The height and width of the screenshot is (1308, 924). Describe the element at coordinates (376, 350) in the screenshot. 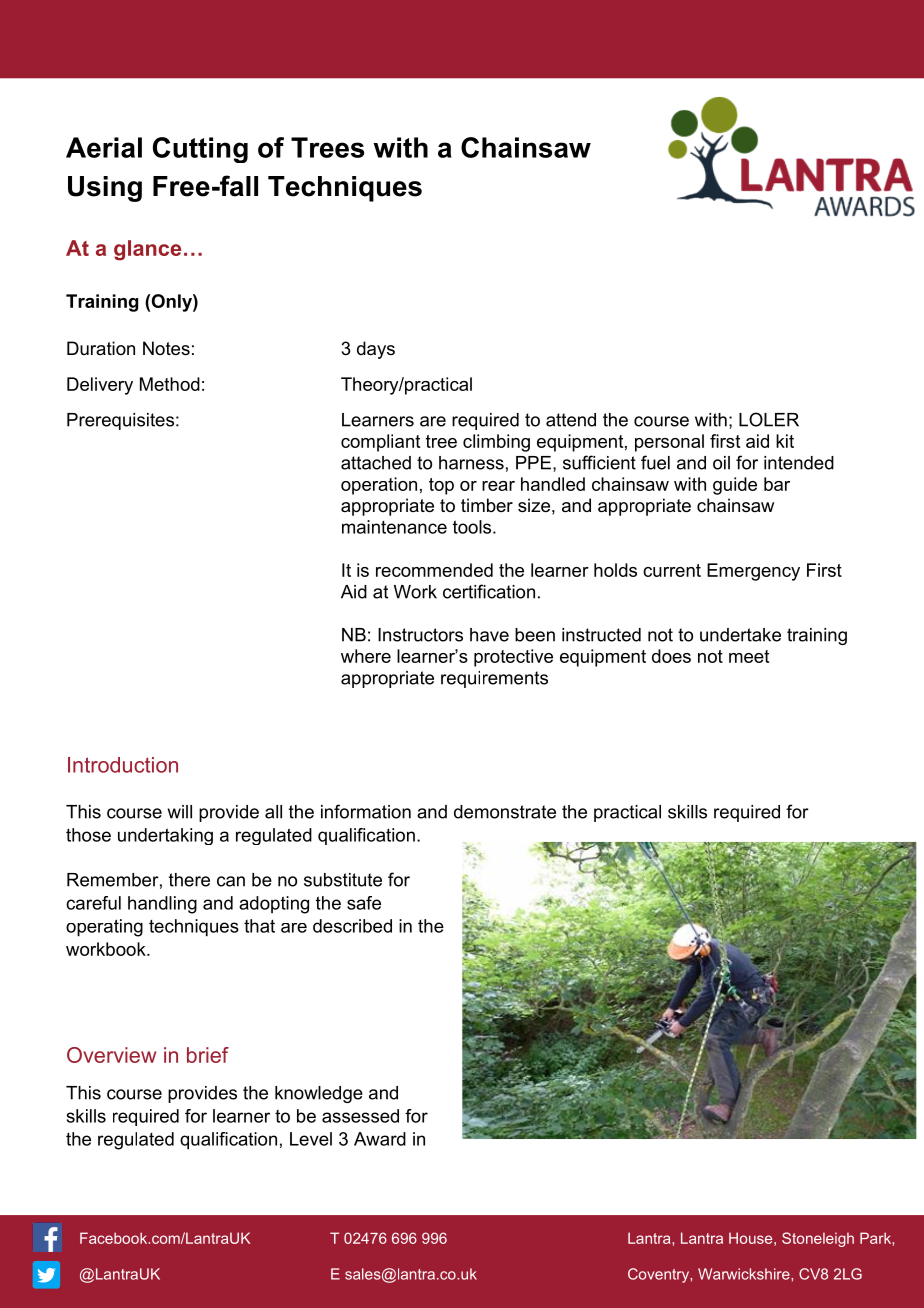

I see `days` at that location.
